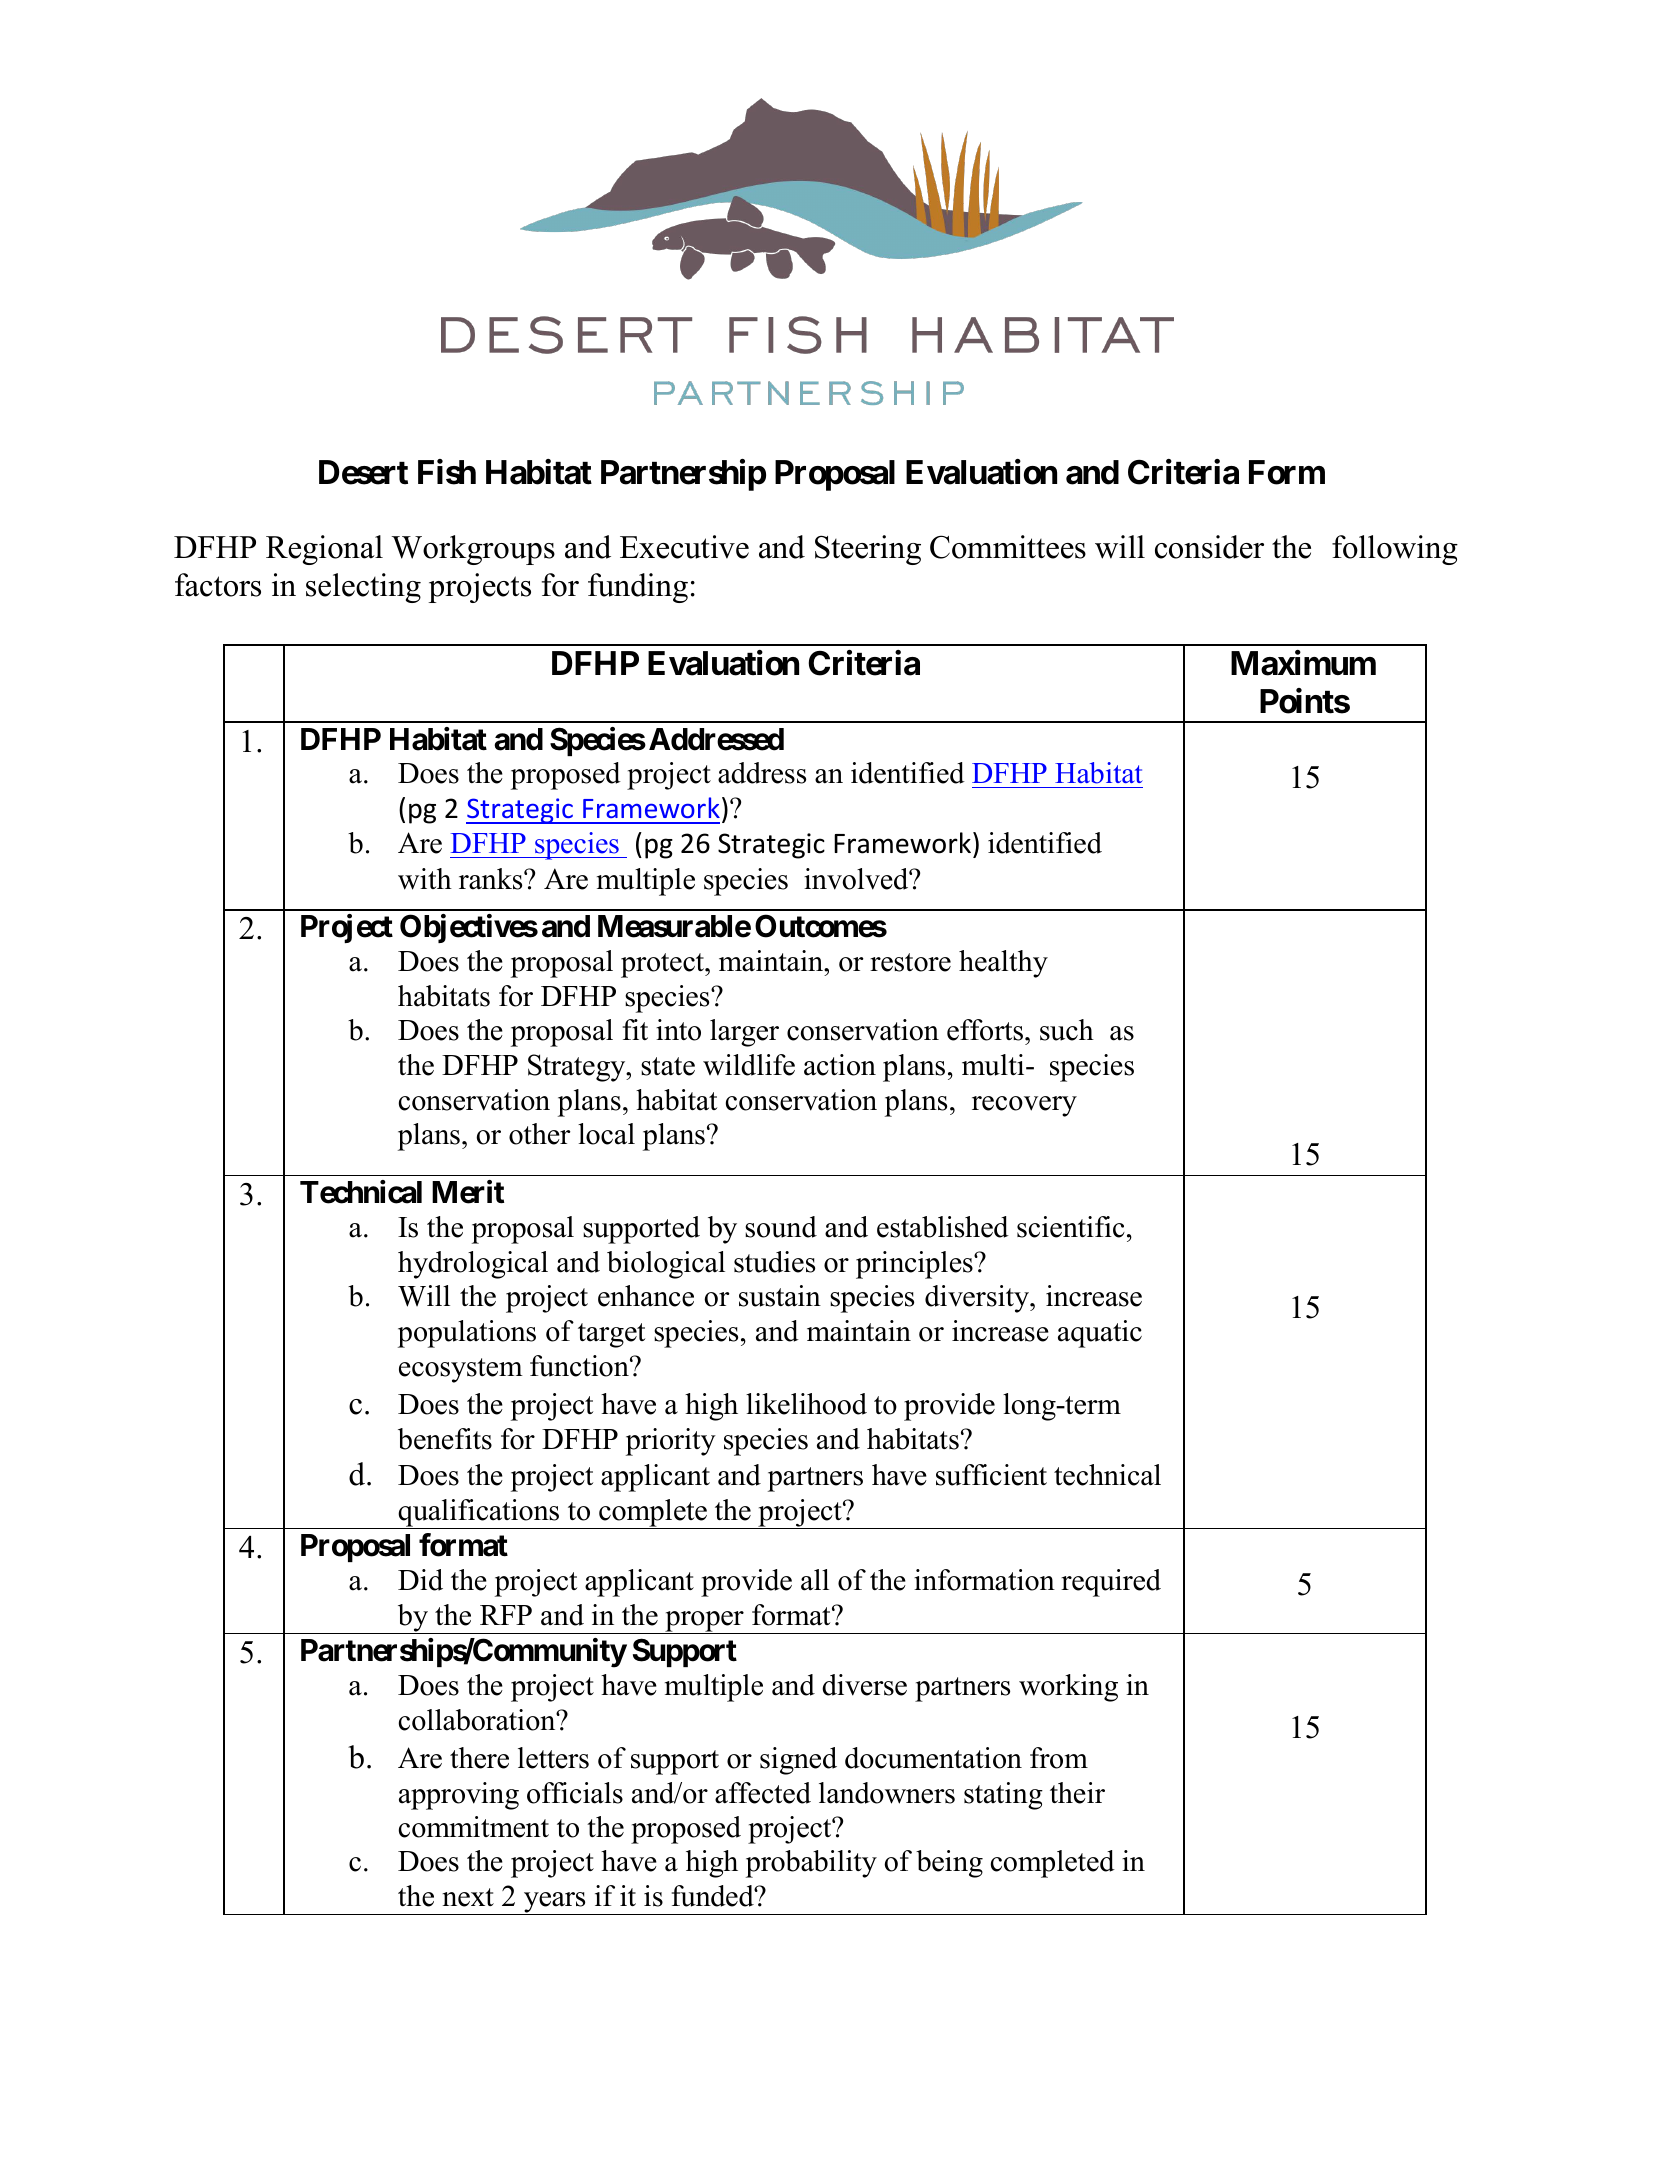 The image size is (1676, 2168). Describe the element at coordinates (868, 550) in the image. I see `Steering` at that location.
